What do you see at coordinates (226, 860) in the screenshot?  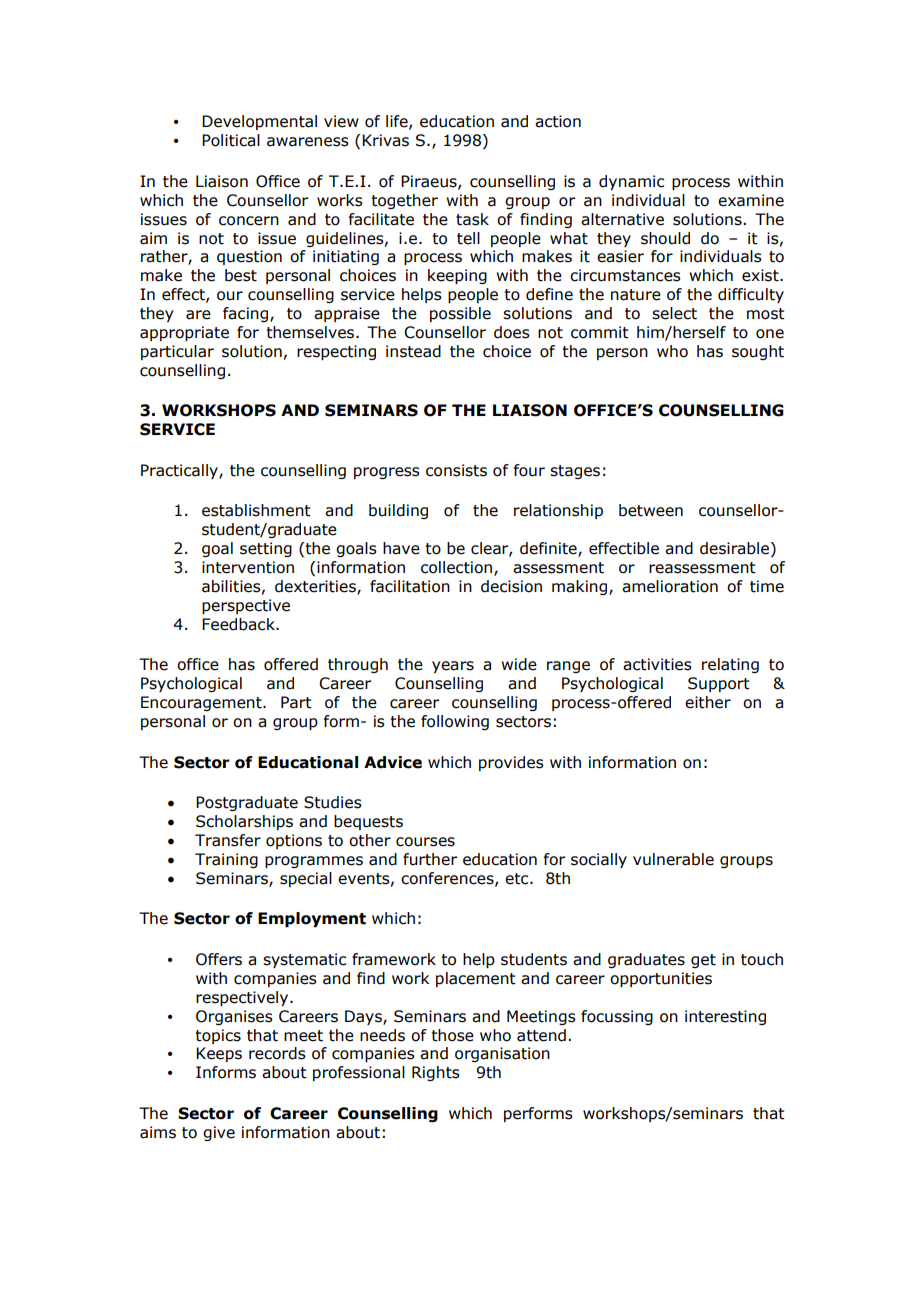 I see `Training` at bounding box center [226, 860].
